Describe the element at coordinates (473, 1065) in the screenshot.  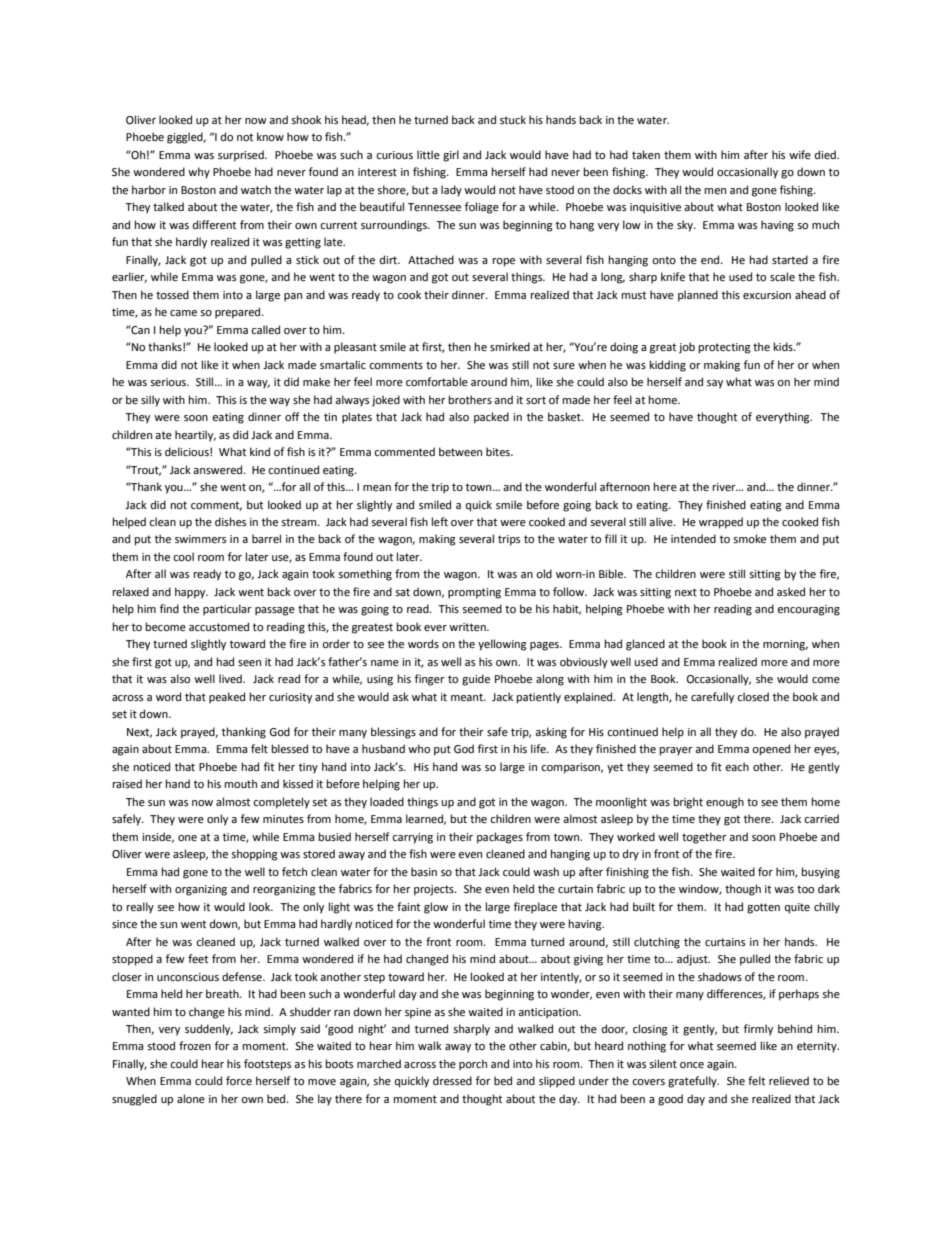
I see `porch` at that location.
